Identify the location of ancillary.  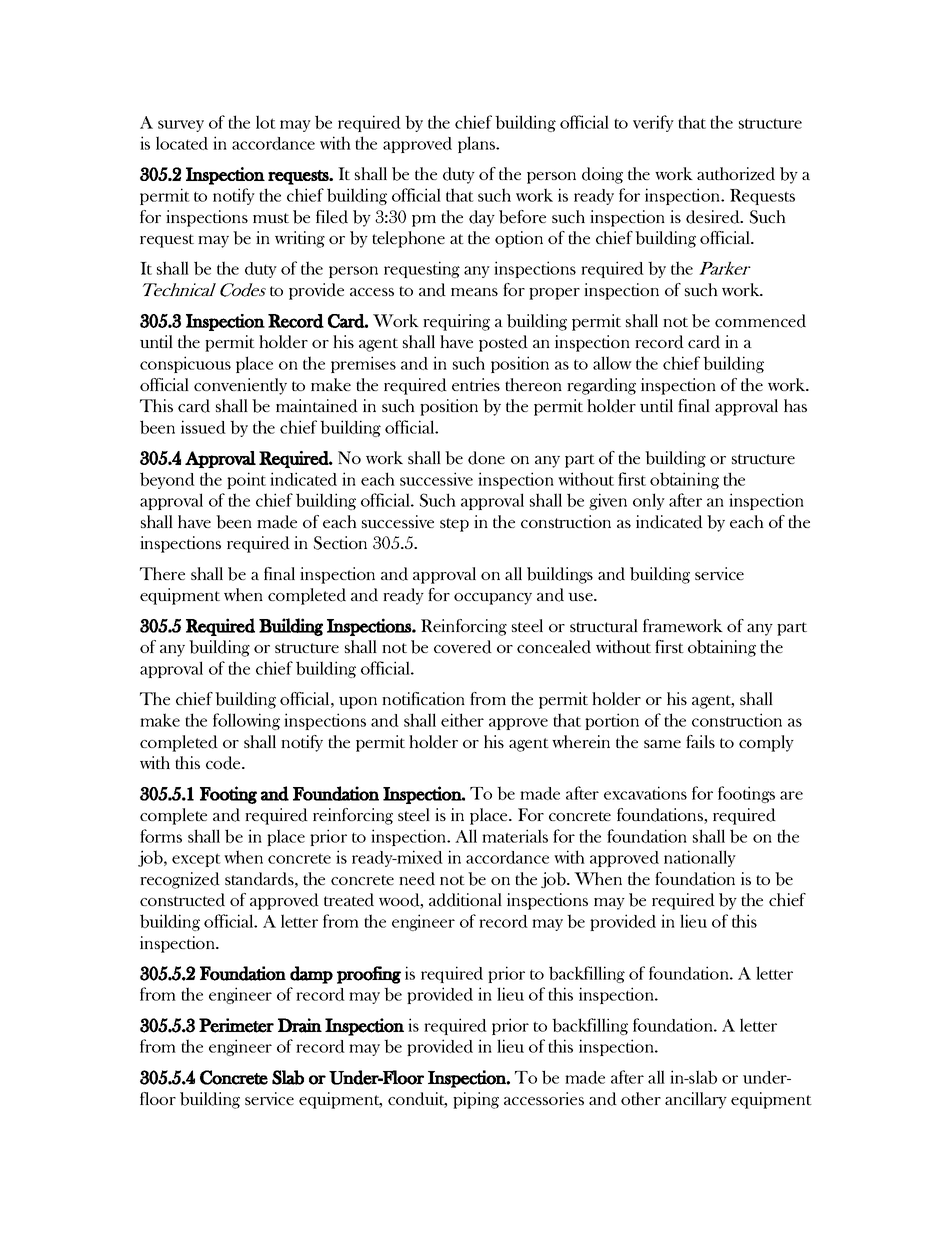
(696, 1100).
